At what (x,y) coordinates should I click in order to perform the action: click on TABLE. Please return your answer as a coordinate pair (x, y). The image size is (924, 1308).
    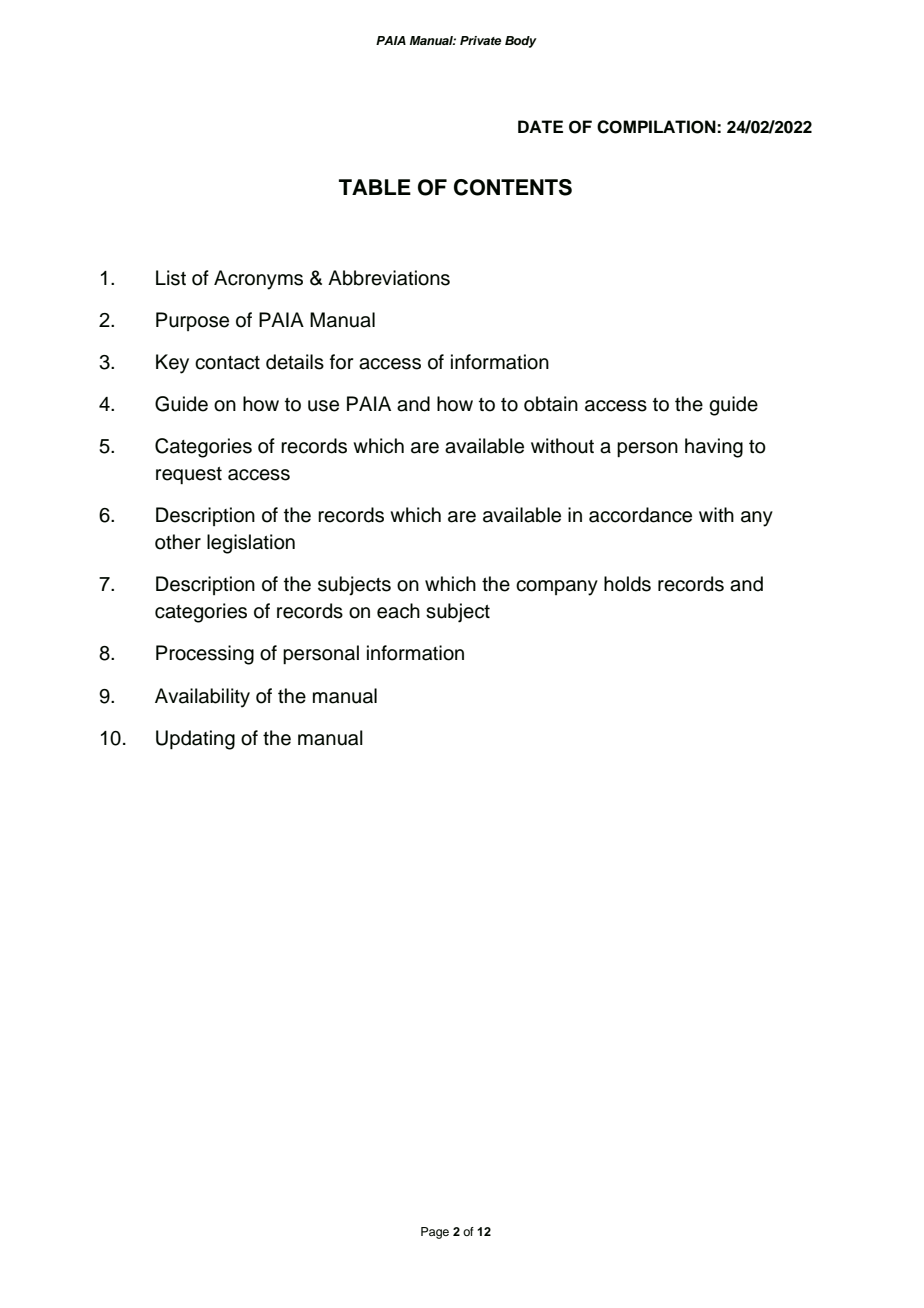
    Looking at the image, I should click on (375, 187).
